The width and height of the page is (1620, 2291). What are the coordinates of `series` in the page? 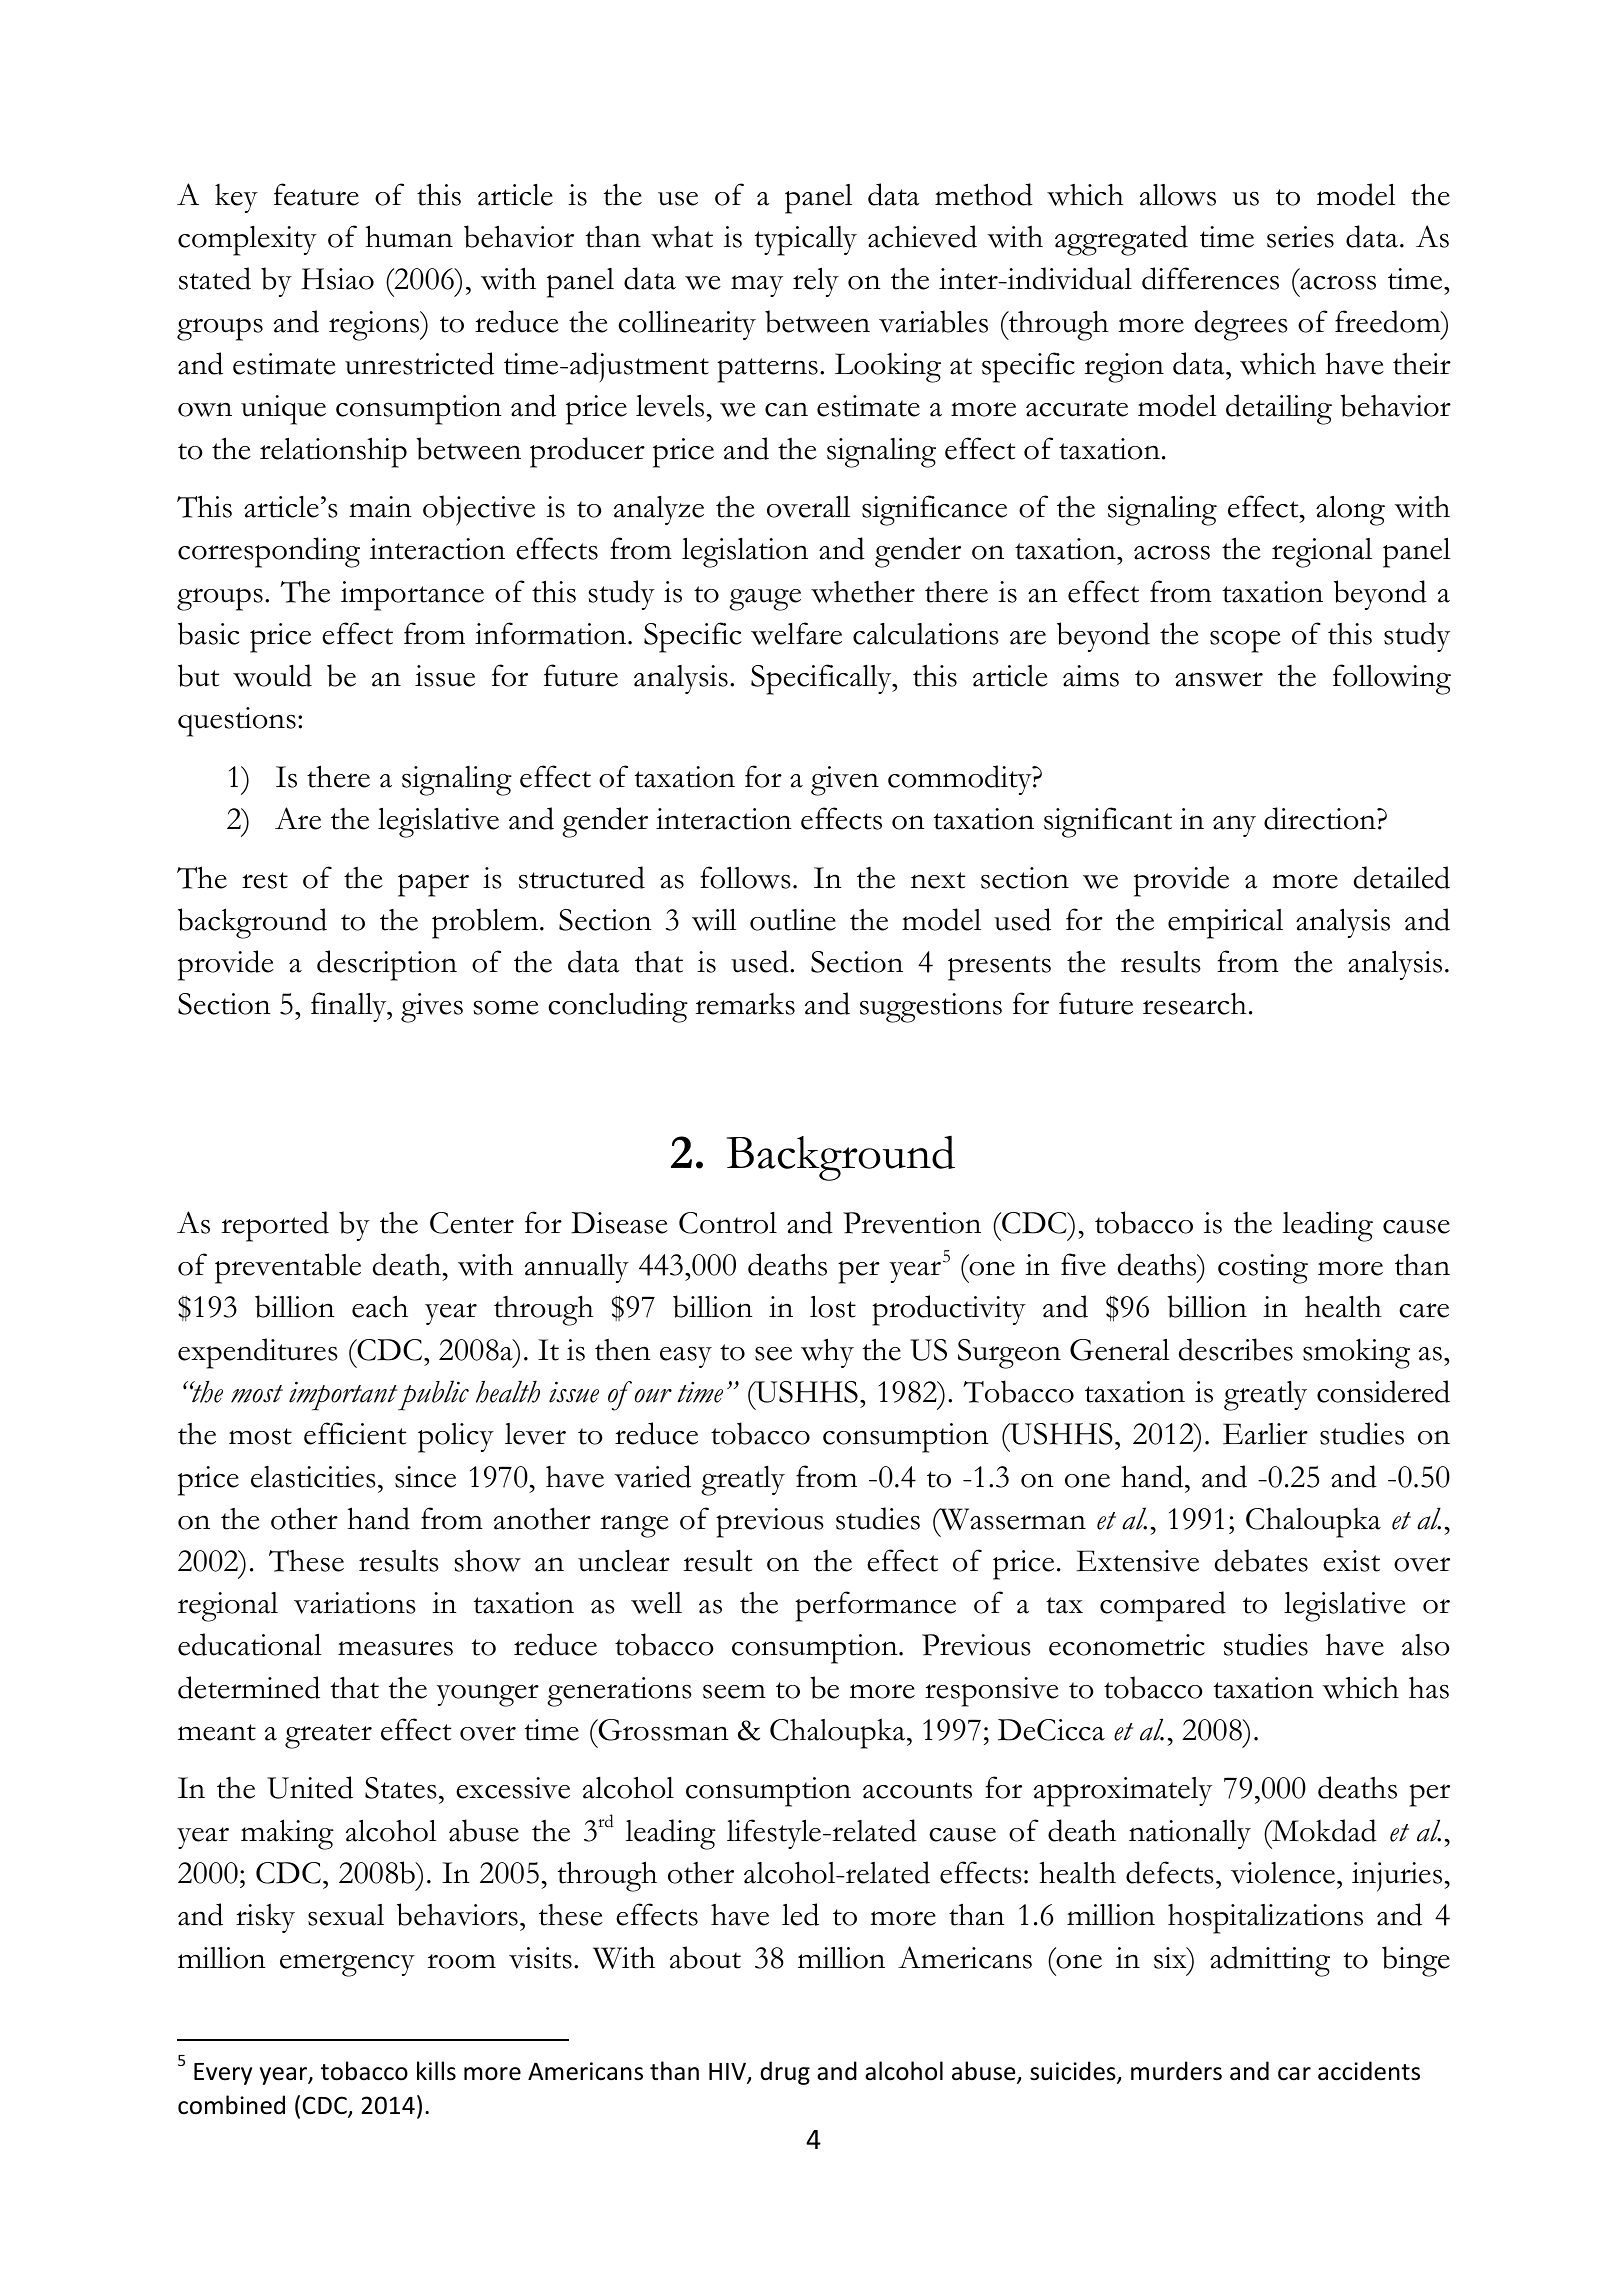 It's located at (1300, 237).
